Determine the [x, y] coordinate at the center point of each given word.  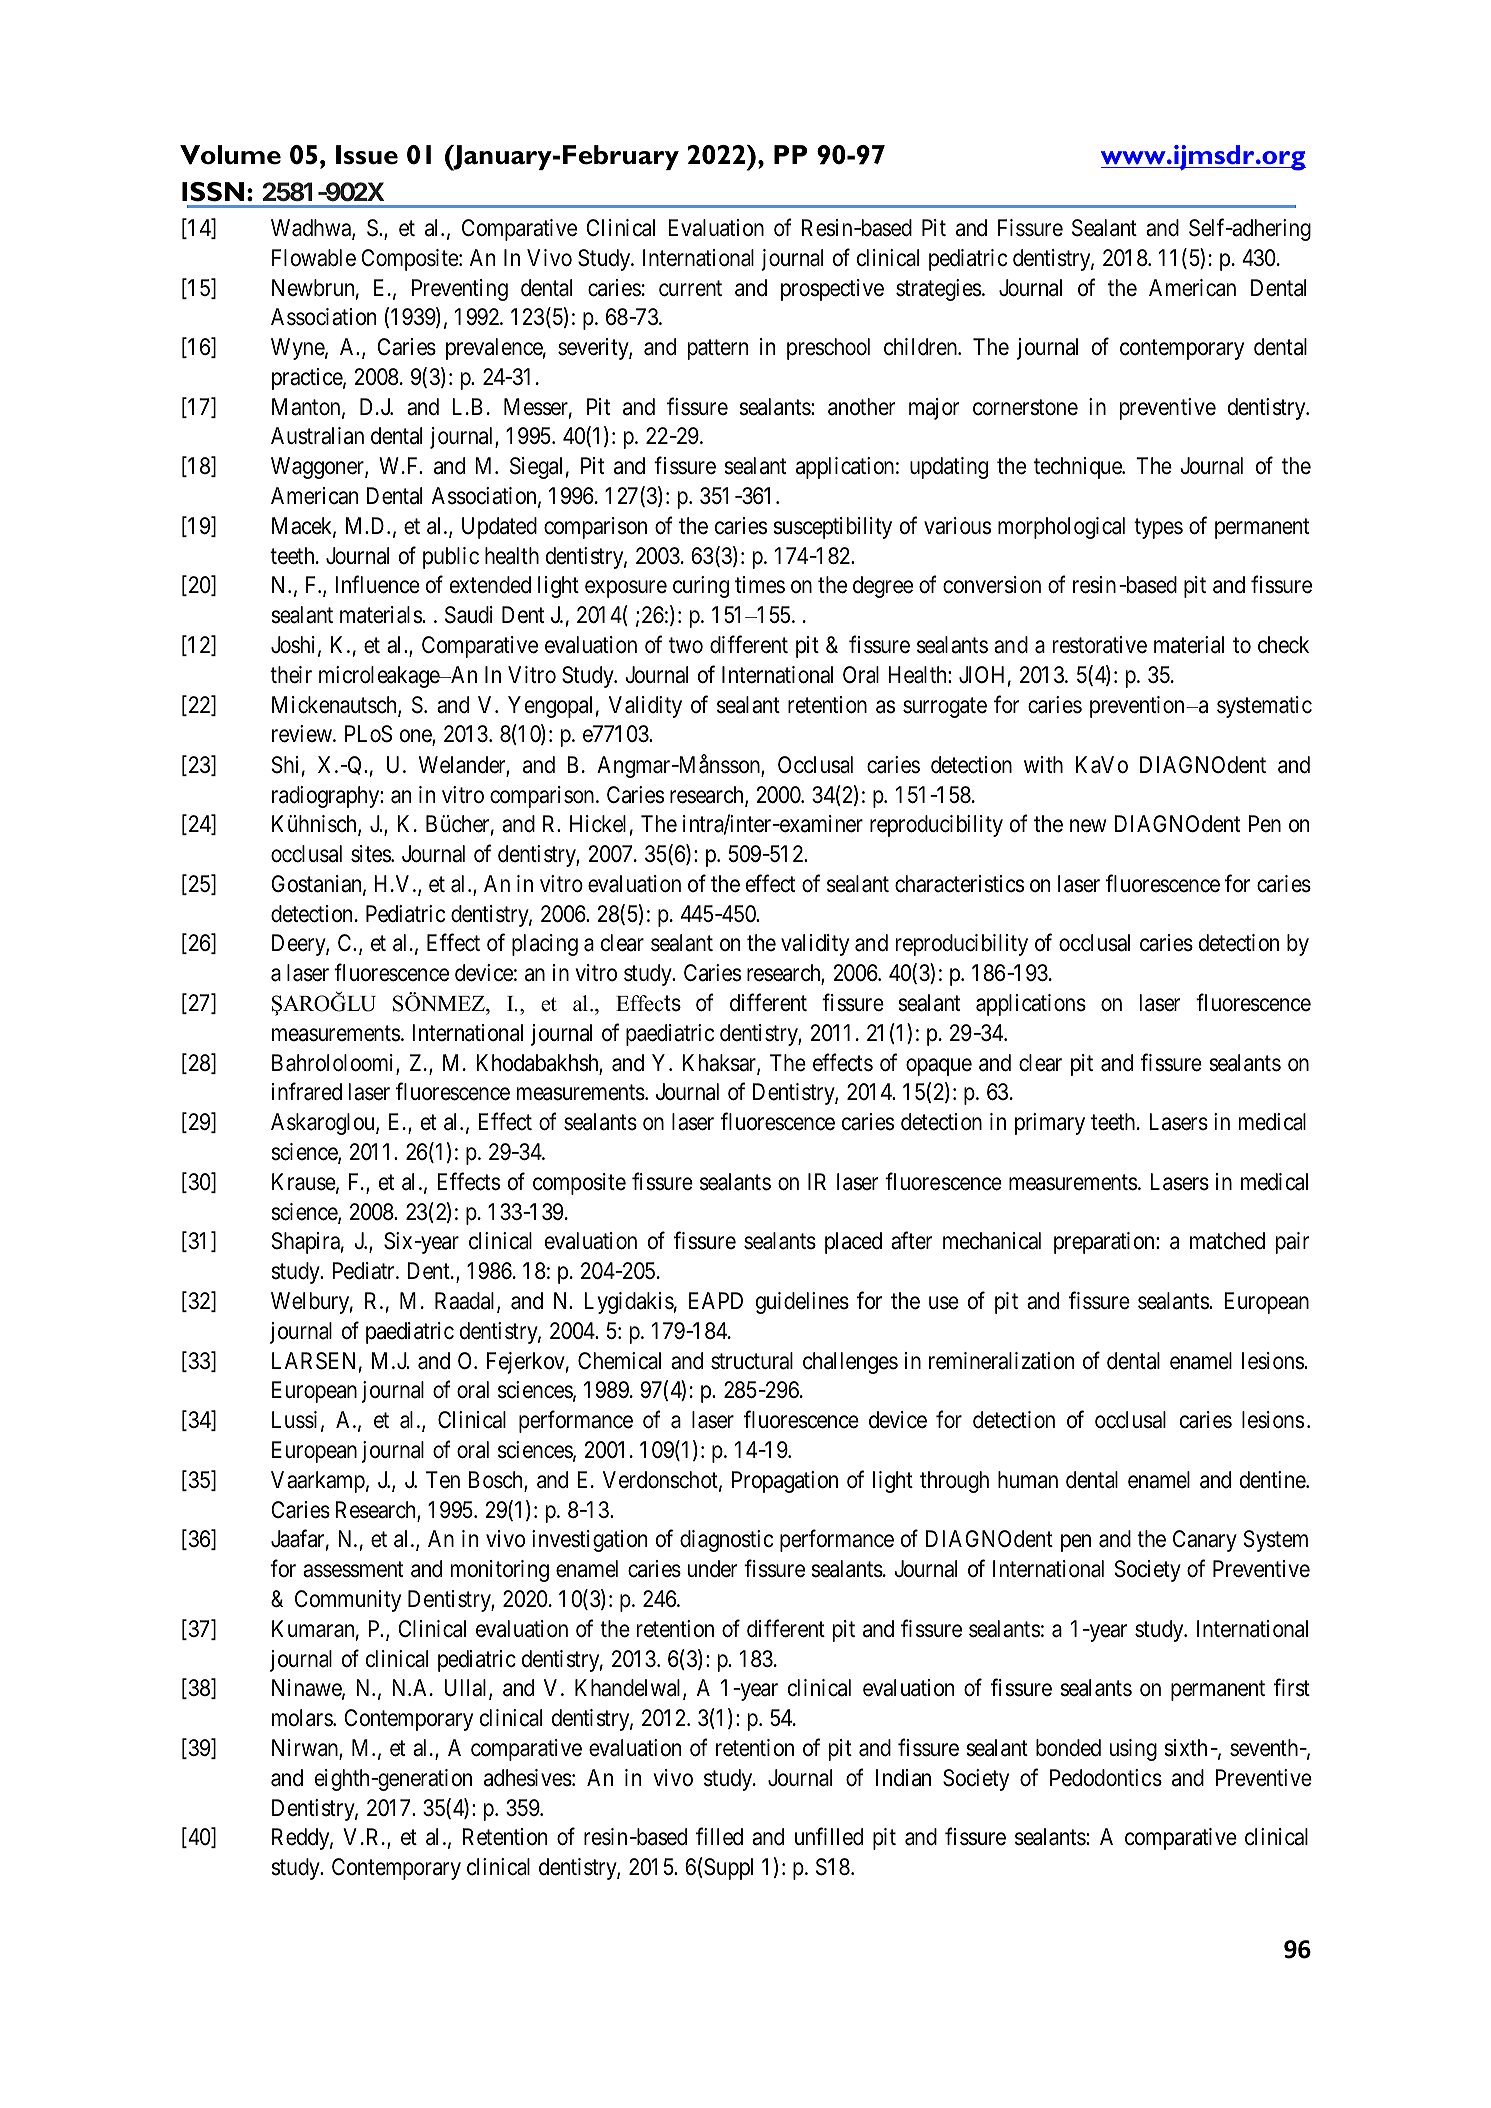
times [760, 585]
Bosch [497, 1481]
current [690, 289]
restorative [1100, 645]
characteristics [959, 884]
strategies [938, 290]
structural [752, 1361]
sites [371, 854]
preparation [1105, 1243]
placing [545, 945]
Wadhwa [312, 229]
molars [303, 1718]
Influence [377, 585]
